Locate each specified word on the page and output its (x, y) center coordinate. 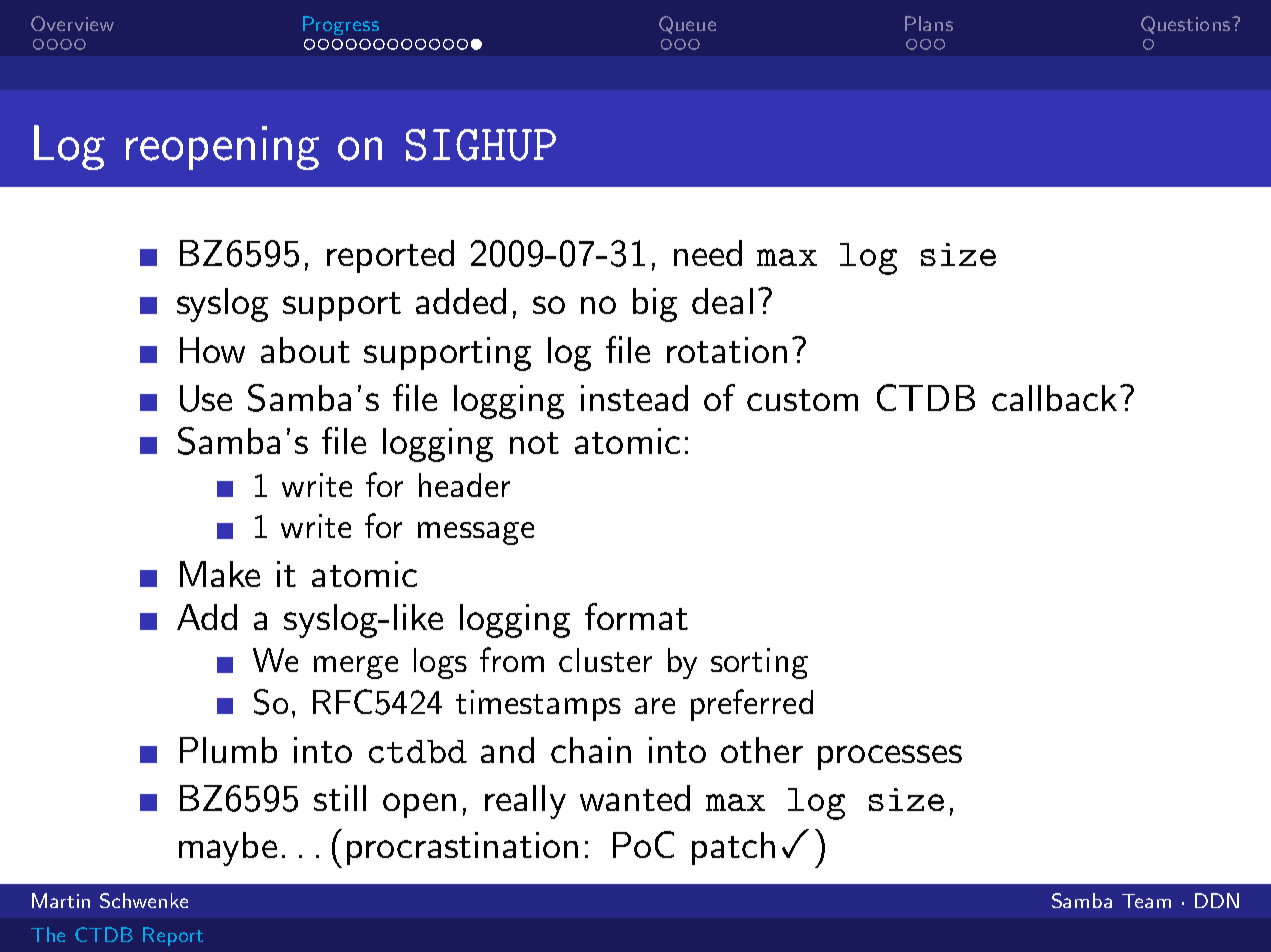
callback (1054, 398)
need (708, 253)
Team (1146, 901)
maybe (228, 849)
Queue (687, 25)
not (534, 443)
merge (356, 667)
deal (722, 301)
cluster (605, 660)
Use (206, 398)
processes (890, 757)
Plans (929, 23)
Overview (72, 23)
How (212, 350)
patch (733, 848)
